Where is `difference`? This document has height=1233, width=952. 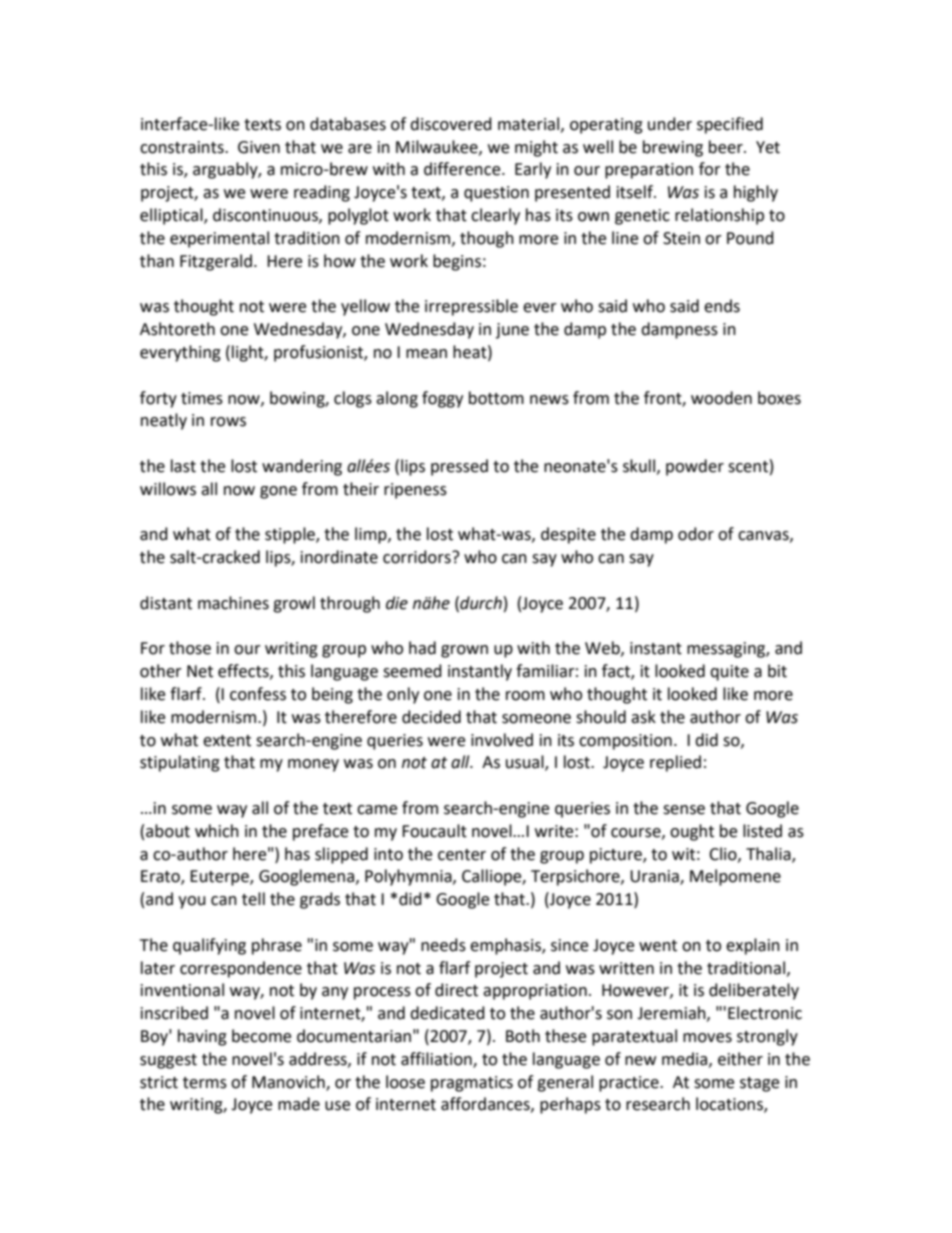
difference is located at coordinates (463, 169).
